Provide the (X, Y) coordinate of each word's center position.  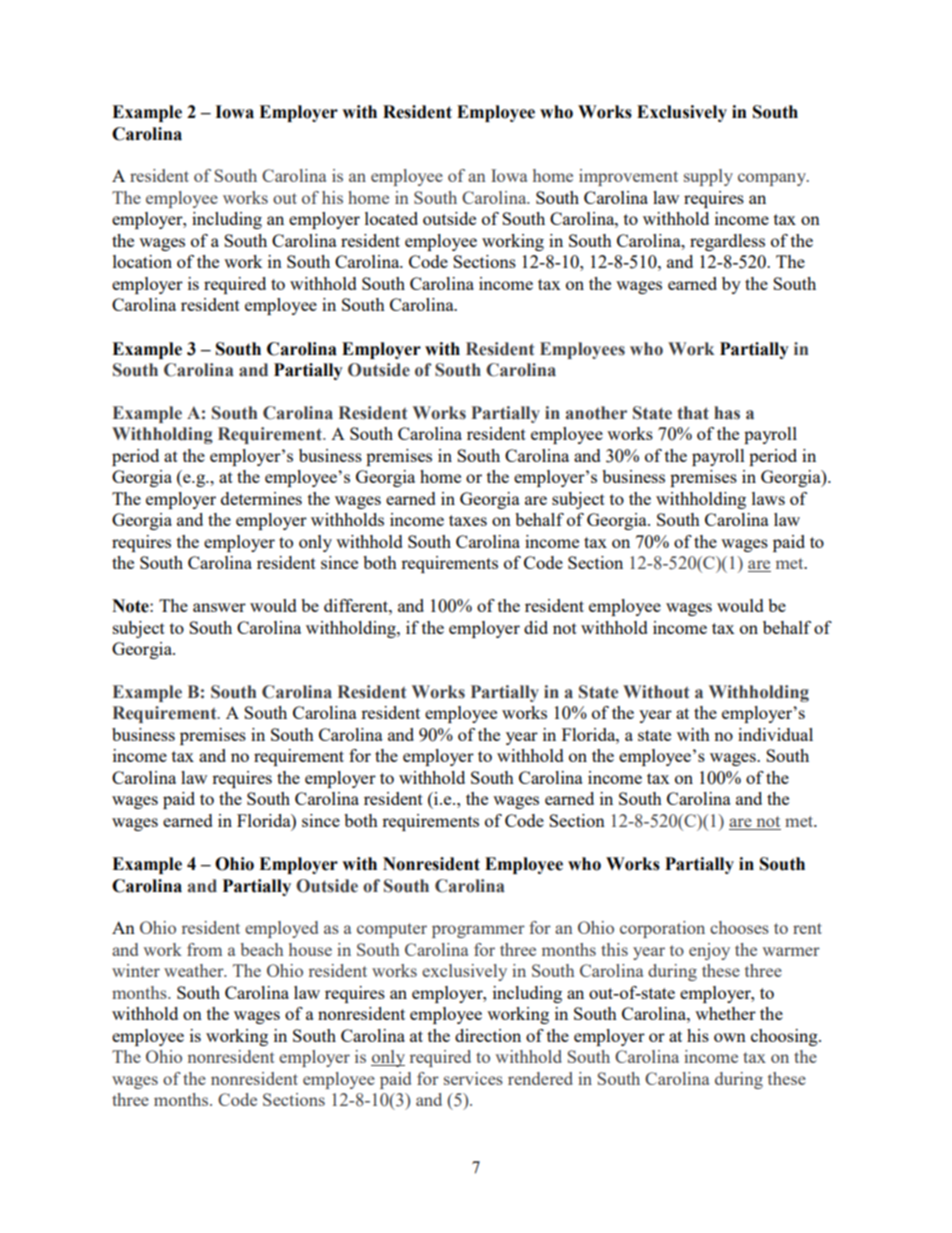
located (391, 218)
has (727, 413)
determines (261, 498)
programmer (478, 931)
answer (219, 607)
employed (281, 929)
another (596, 413)
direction (488, 1035)
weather (195, 970)
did (536, 627)
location (142, 261)
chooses (739, 927)
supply (708, 177)
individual (775, 734)
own (730, 1037)
